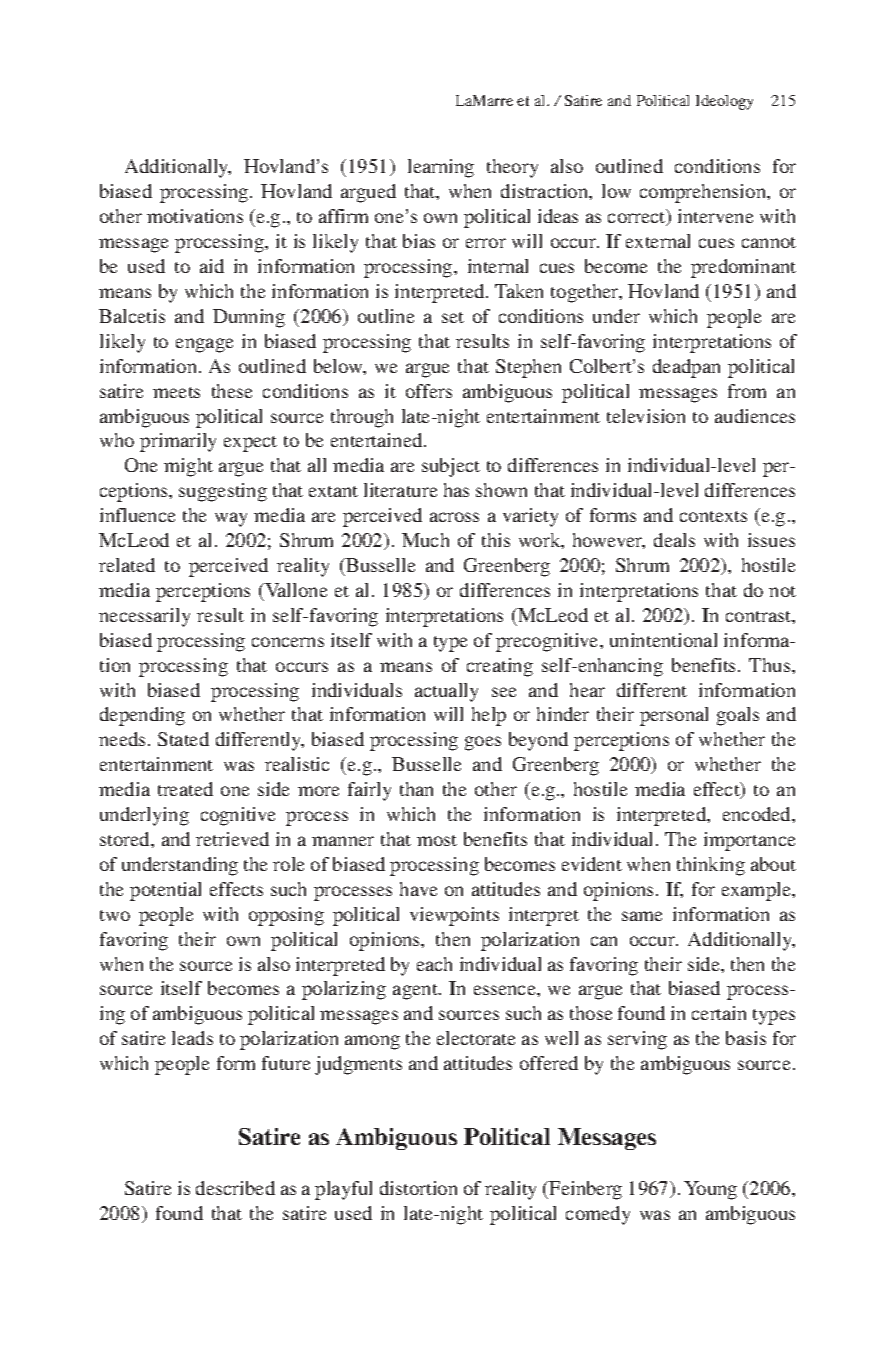 The height and width of the screenshot is (1345, 896). I want to click on offers, so click(429, 391).
